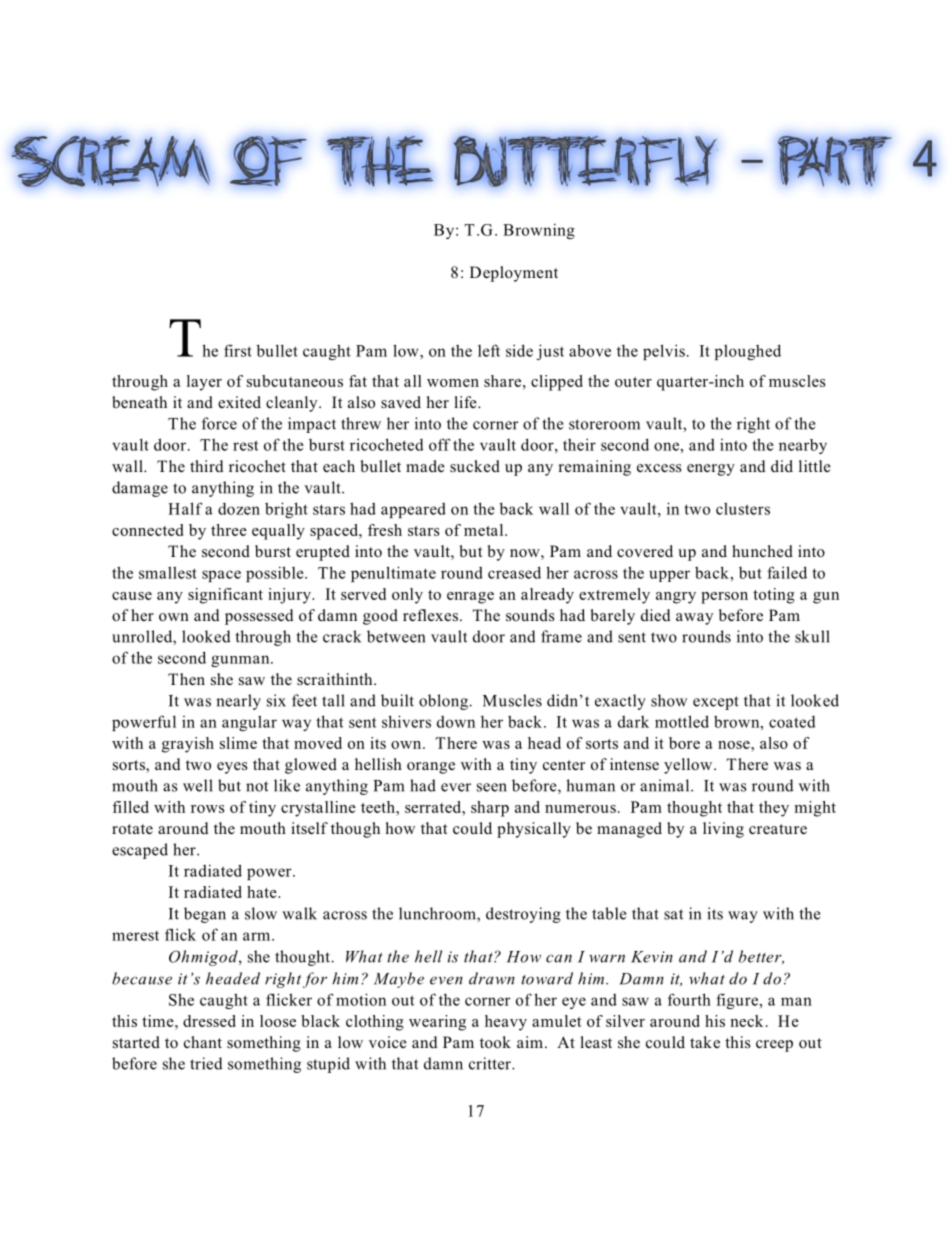 This page has height=1233, width=952. I want to click on oblong, so click(443, 702).
